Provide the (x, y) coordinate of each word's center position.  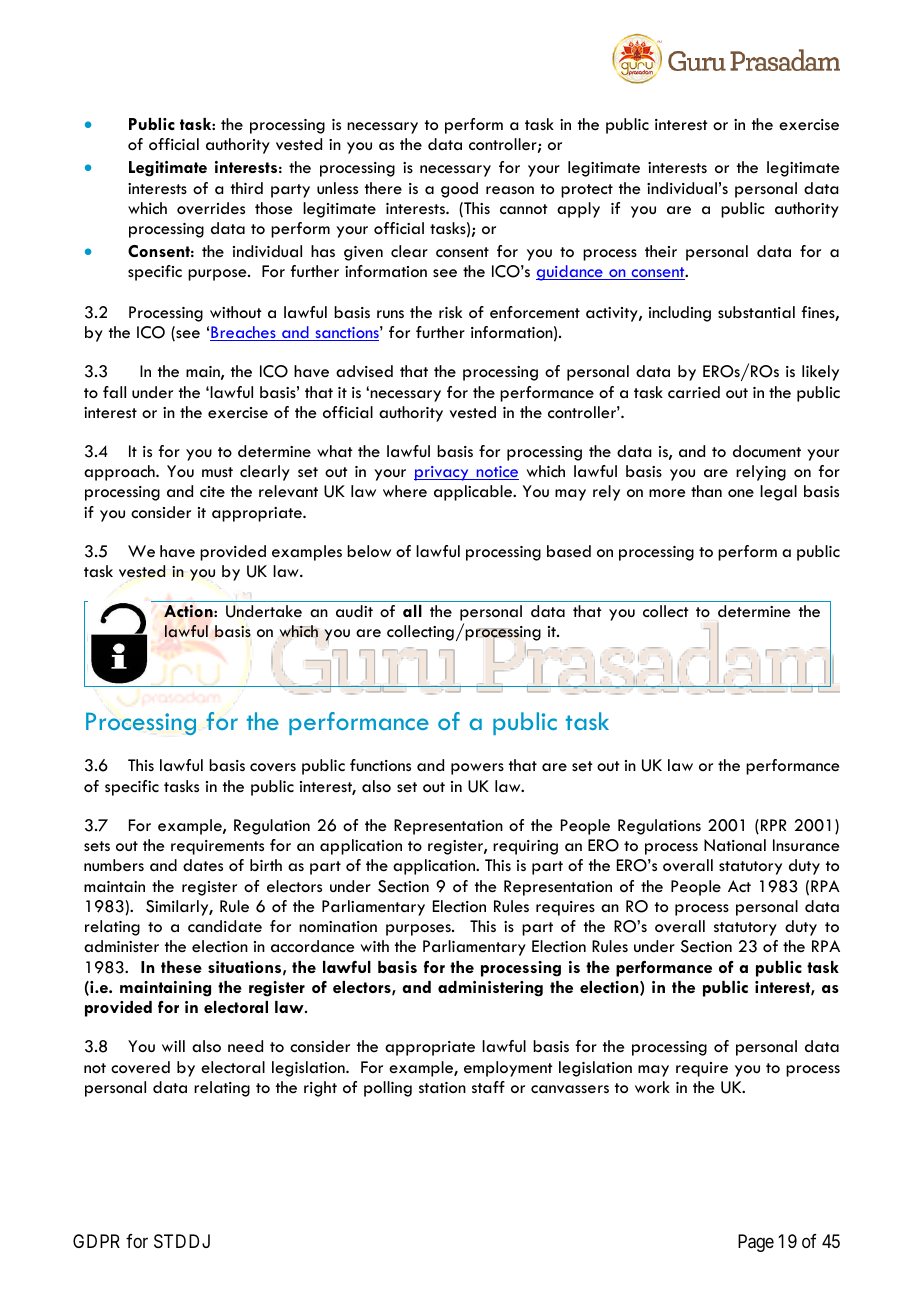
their (661, 251)
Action (189, 611)
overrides (211, 208)
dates (203, 865)
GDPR (96, 1241)
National (735, 845)
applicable (474, 493)
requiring (525, 847)
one (741, 493)
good (459, 190)
